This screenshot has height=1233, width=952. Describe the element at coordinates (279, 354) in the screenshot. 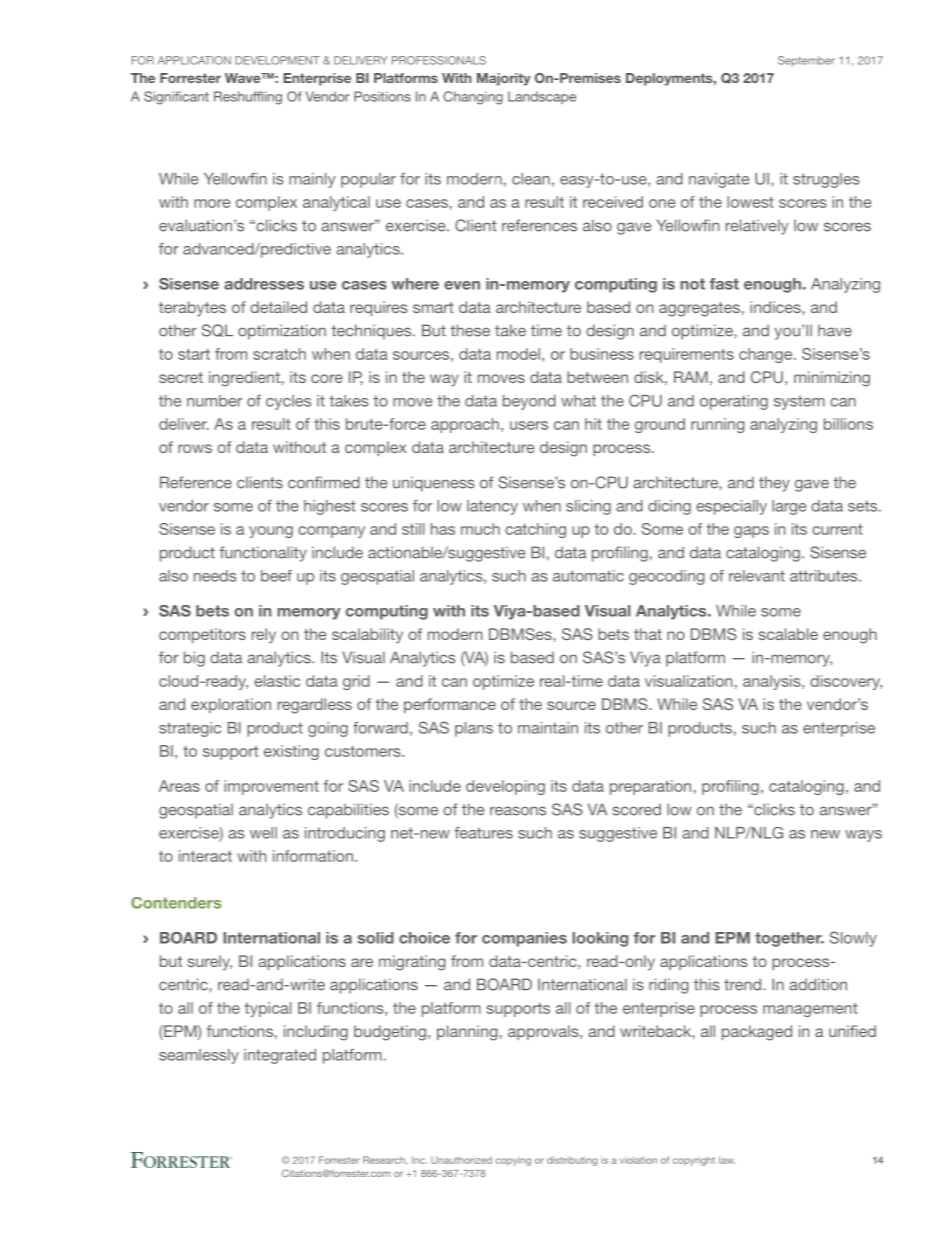

I see `scratch` at that location.
